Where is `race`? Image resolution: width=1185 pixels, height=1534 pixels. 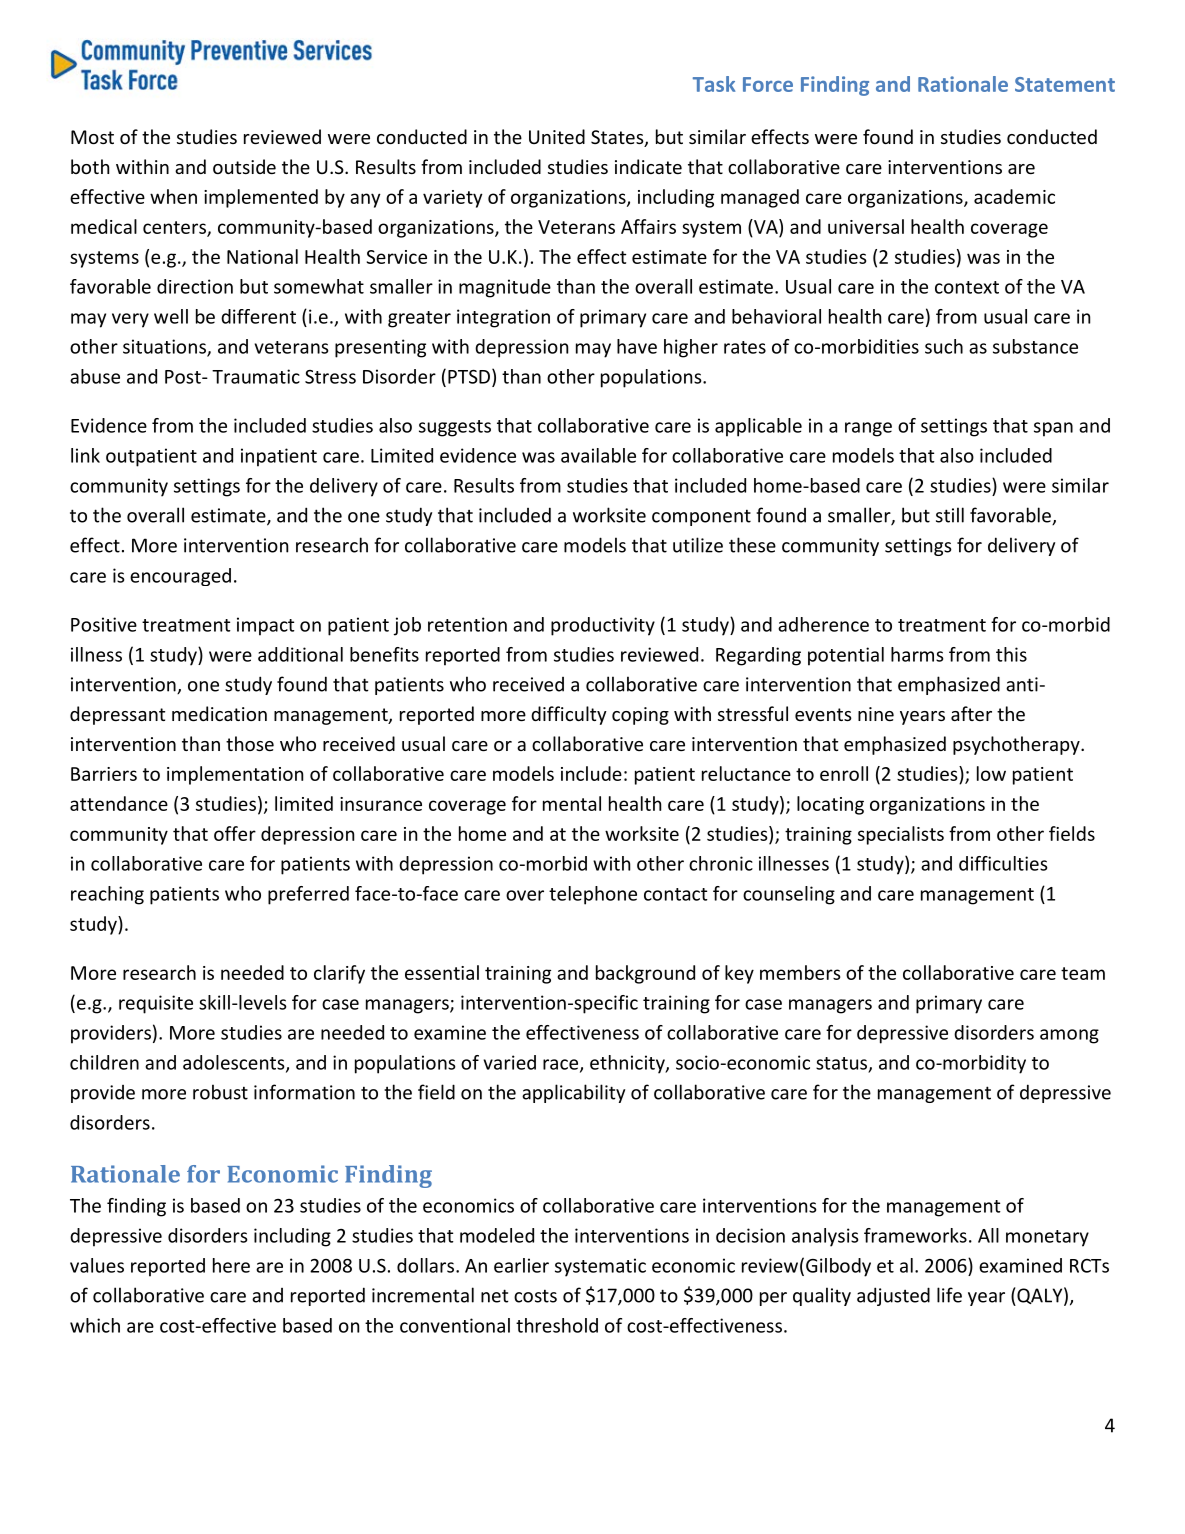
race is located at coordinates (562, 1065).
